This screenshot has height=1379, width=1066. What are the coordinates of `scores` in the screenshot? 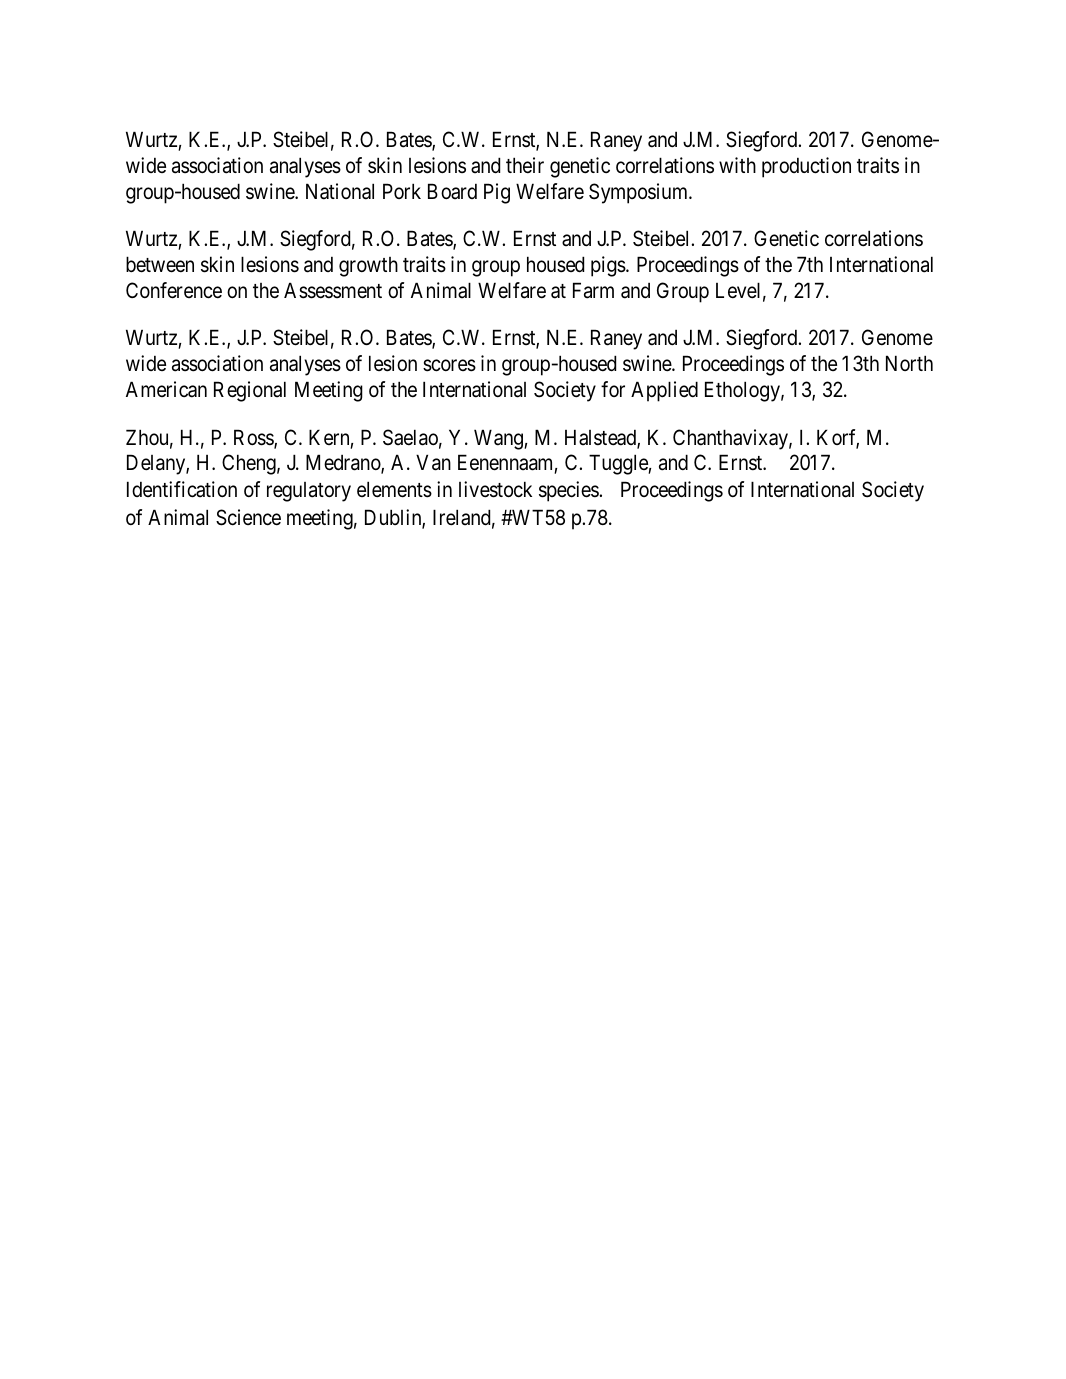 It's located at (449, 366).
